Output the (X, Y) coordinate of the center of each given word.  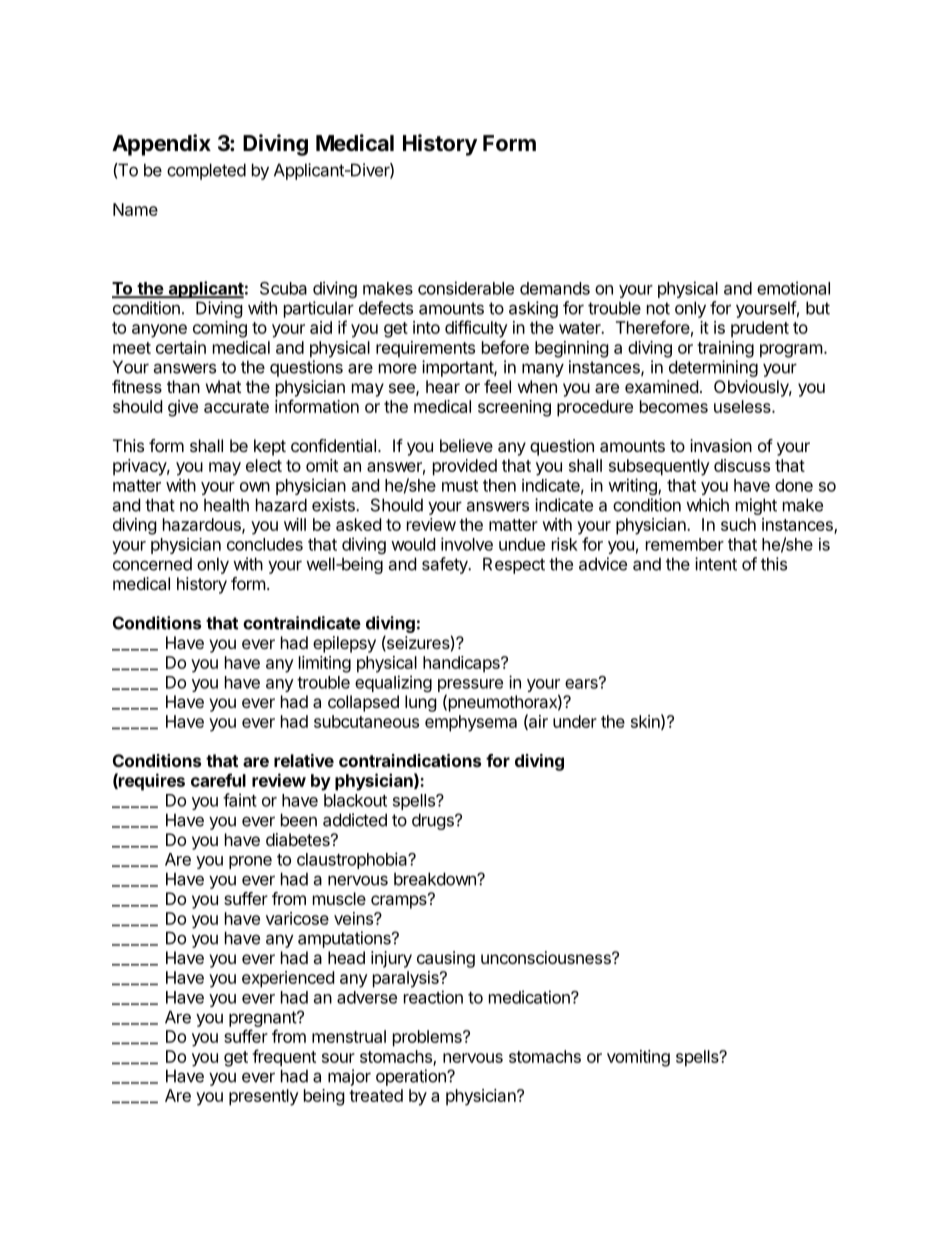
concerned (152, 564)
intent (716, 564)
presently (264, 1097)
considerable (466, 288)
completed (206, 171)
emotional (793, 288)
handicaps (462, 664)
